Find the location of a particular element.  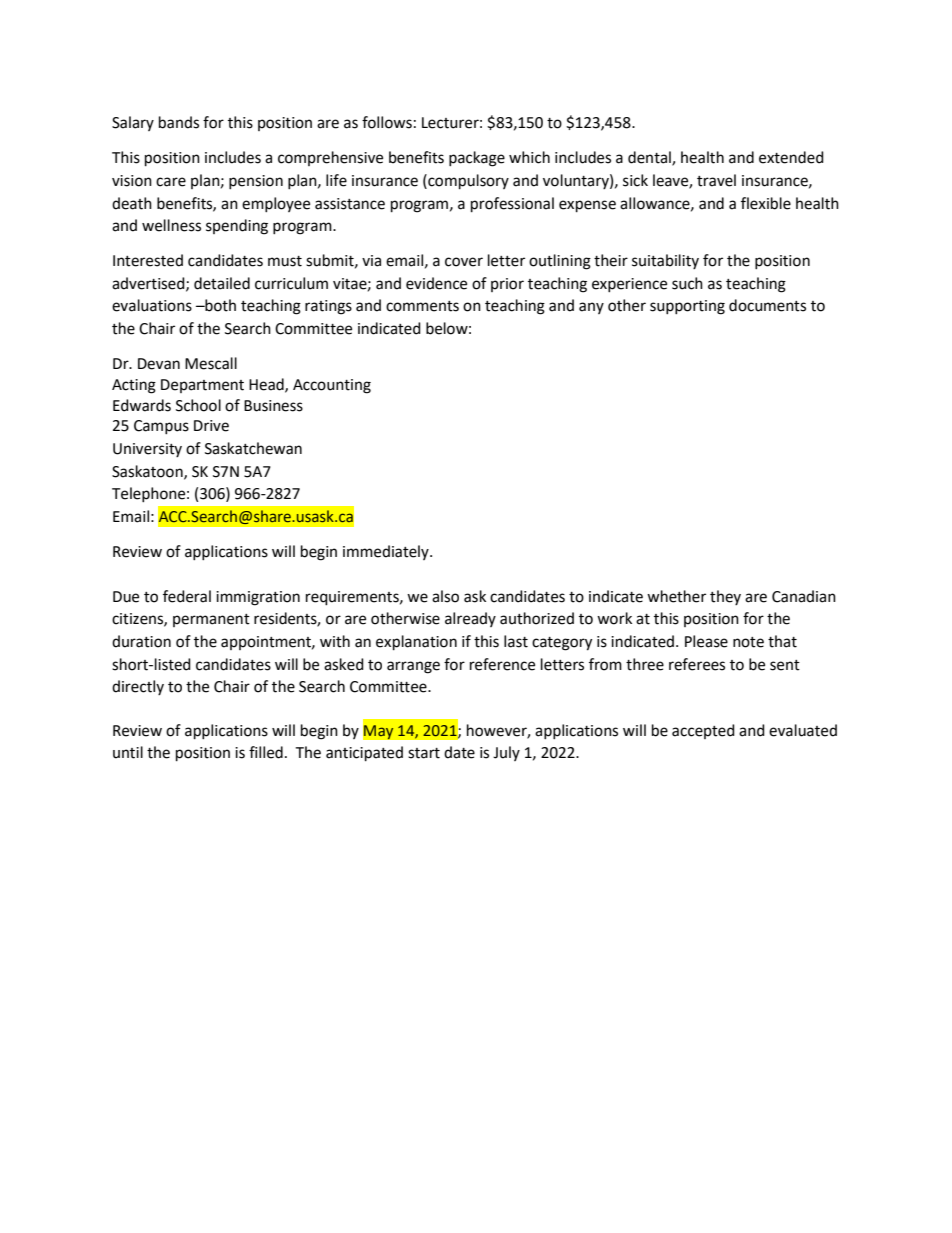

extended is located at coordinates (791, 157).
